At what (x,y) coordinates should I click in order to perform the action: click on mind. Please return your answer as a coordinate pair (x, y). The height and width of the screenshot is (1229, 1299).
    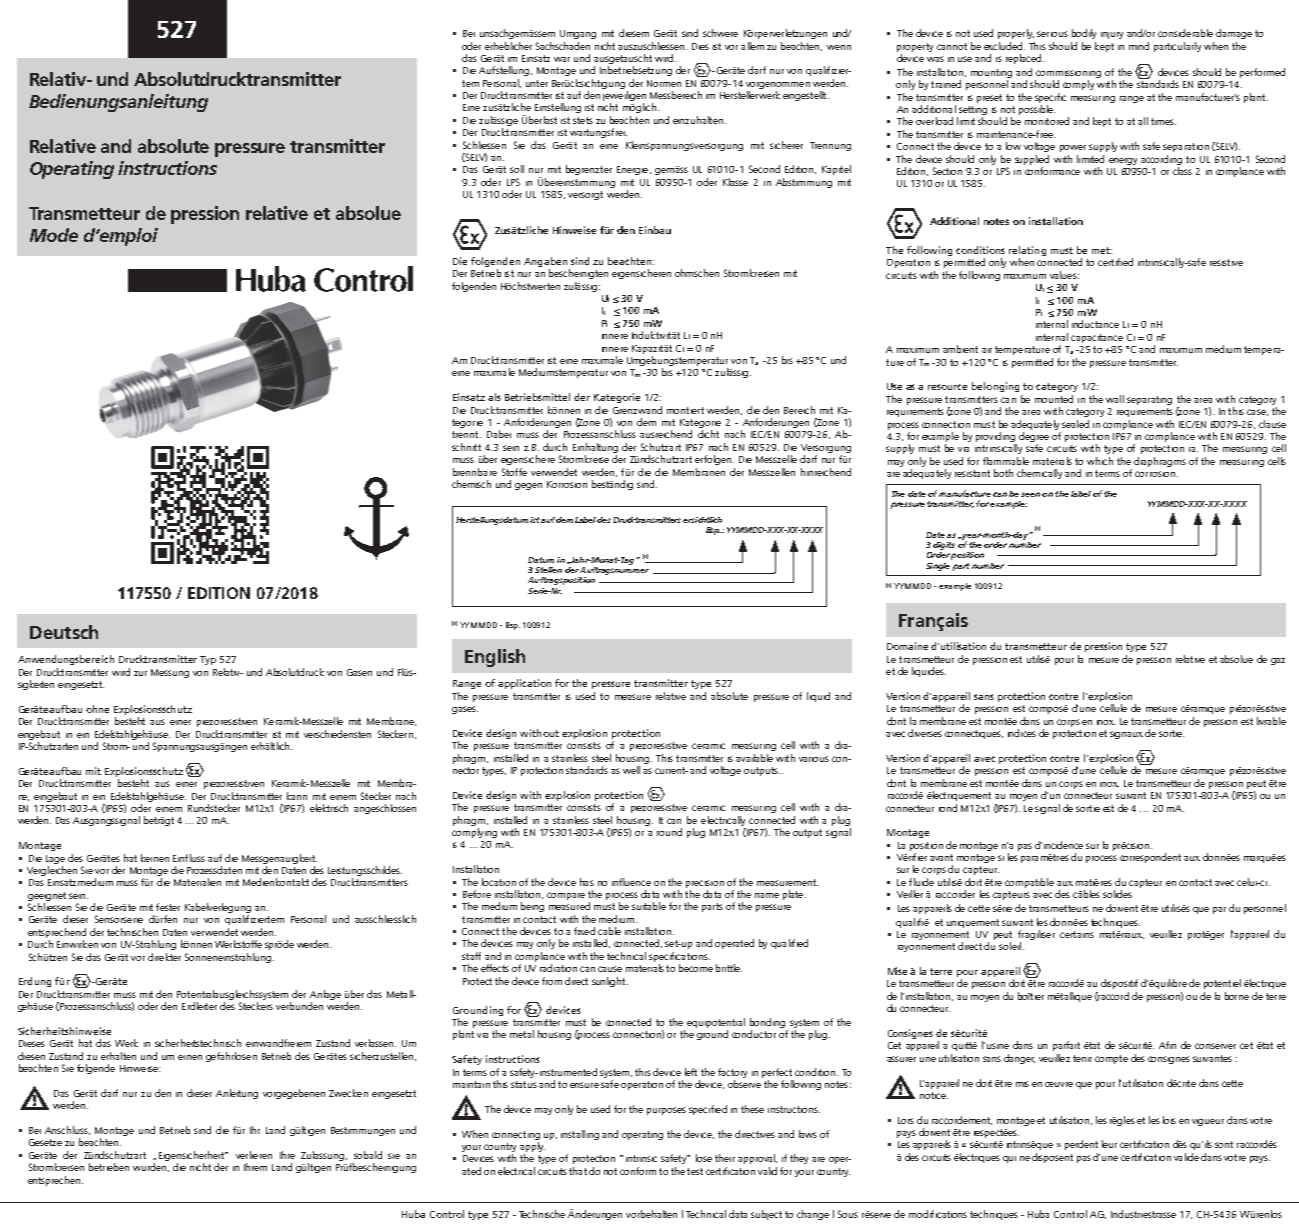
    Looking at the image, I should click on (1139, 46).
